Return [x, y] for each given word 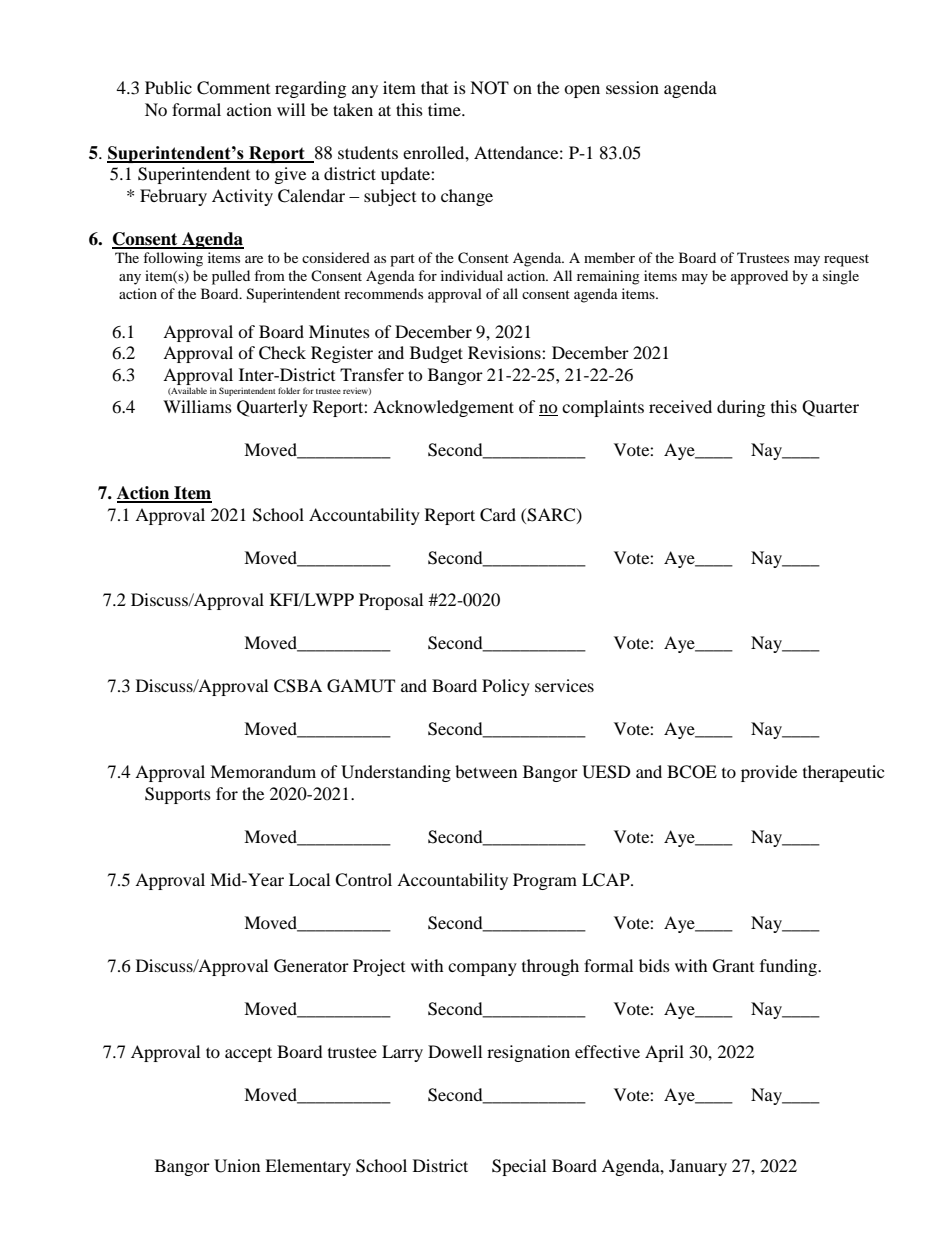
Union [237, 1166]
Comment [233, 88]
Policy [506, 687]
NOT [489, 88]
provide [769, 773]
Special [519, 1167]
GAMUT [361, 686]
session [632, 87]
